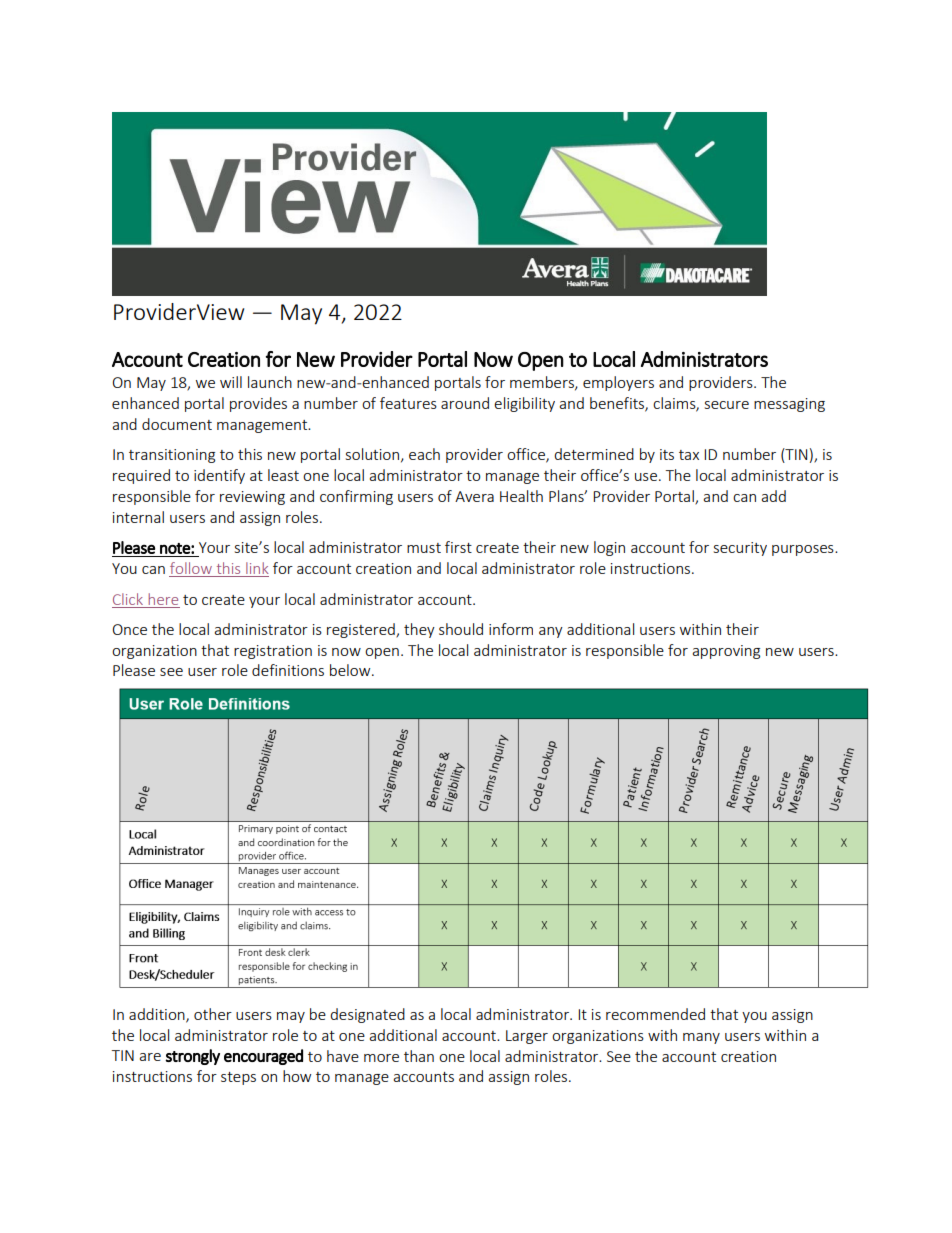  Describe the element at coordinates (419, 1056) in the screenshot. I see `than` at that location.
